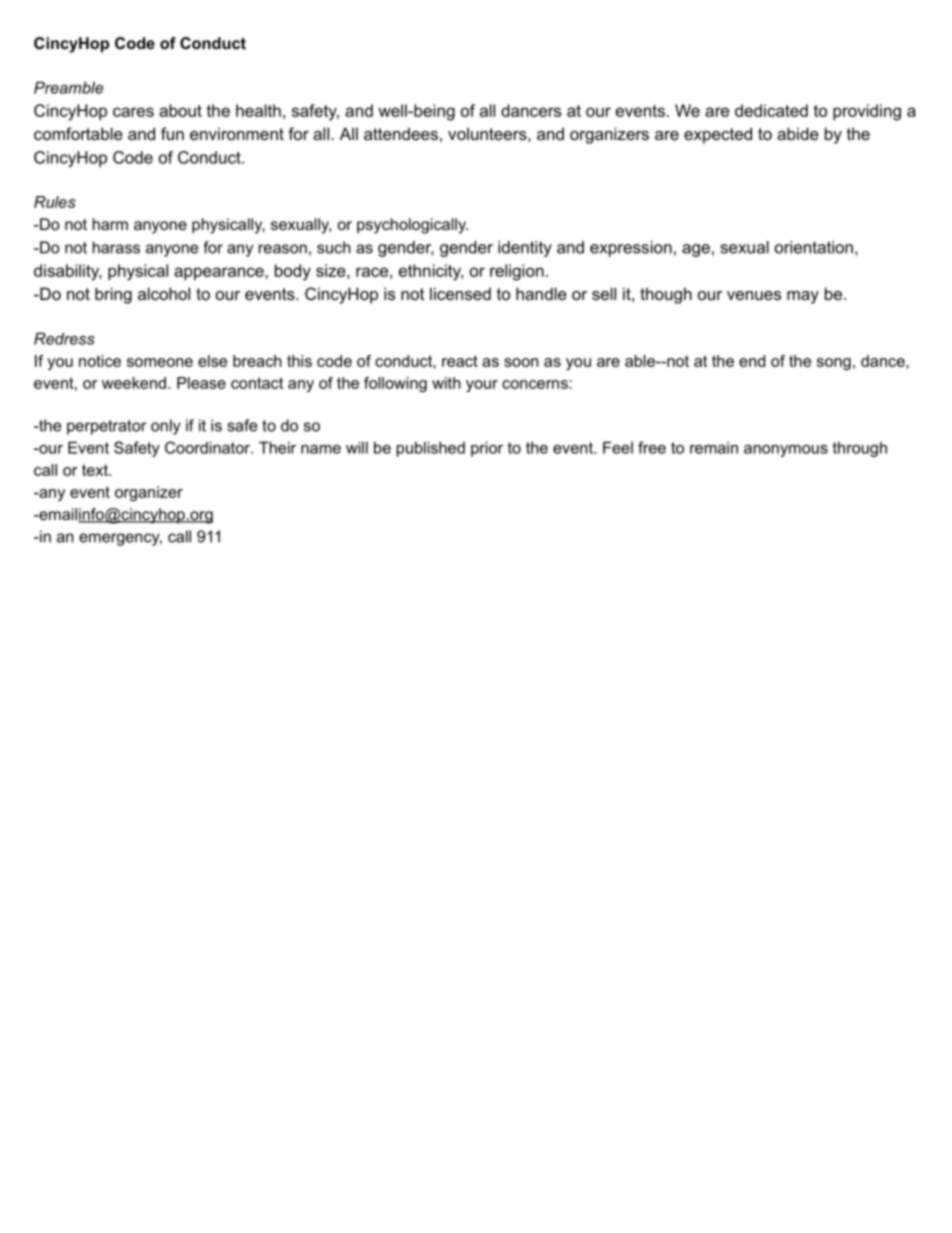 Image resolution: width=952 pixels, height=1233 pixels. I want to click on email, so click(58, 515).
